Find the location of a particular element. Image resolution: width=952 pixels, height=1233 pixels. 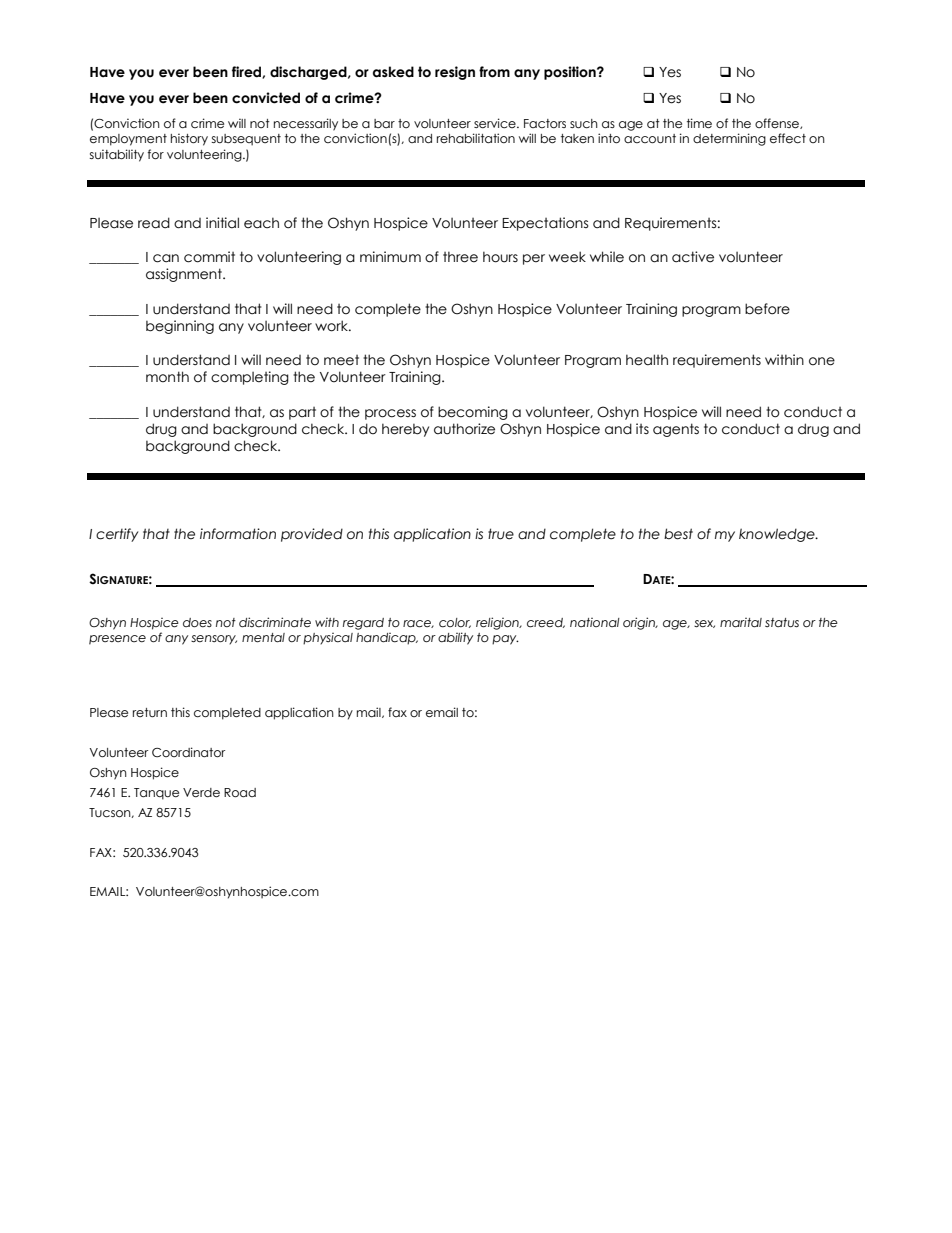

resign is located at coordinates (455, 73).
